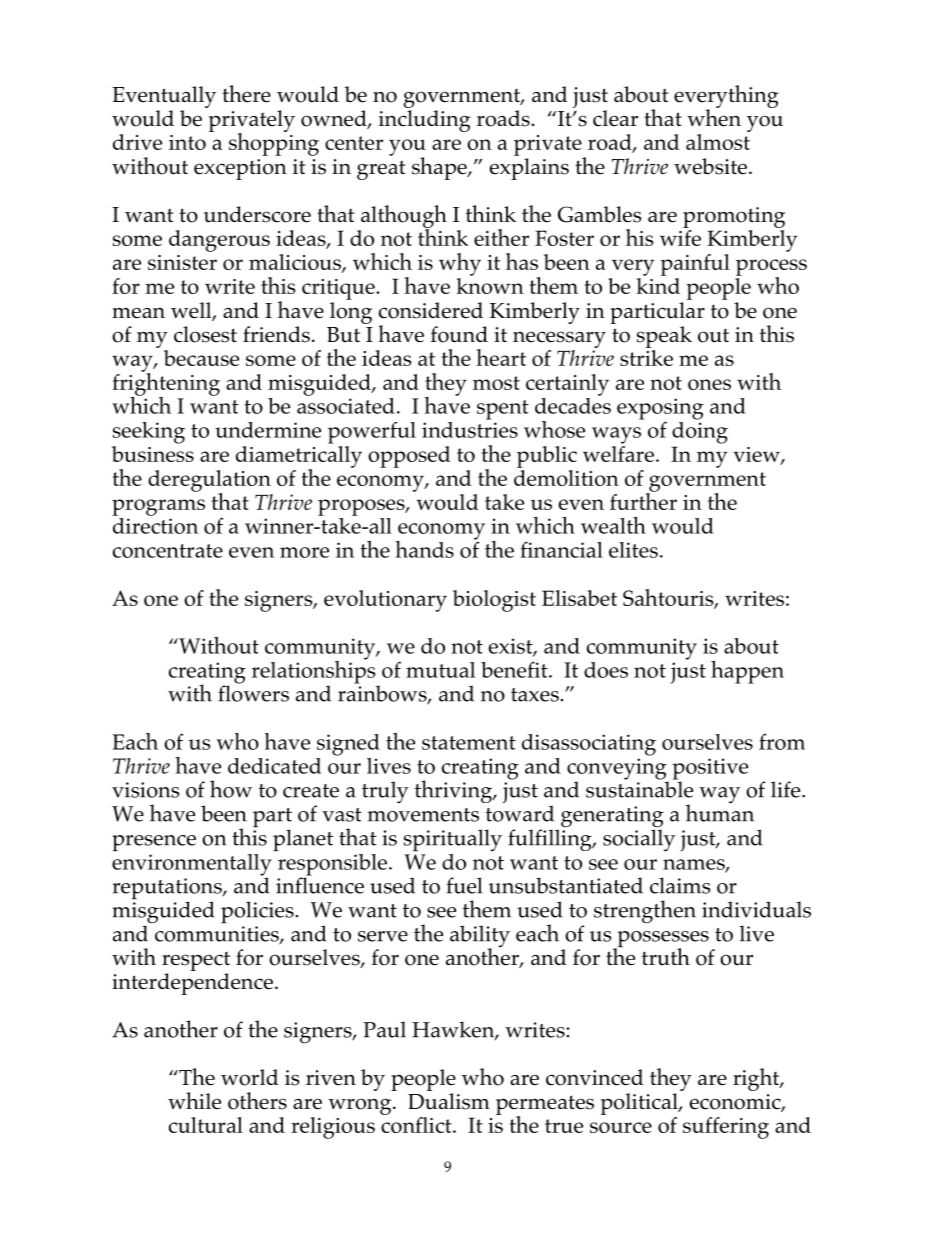 The height and width of the screenshot is (1233, 952). I want to click on positive, so click(710, 770).
